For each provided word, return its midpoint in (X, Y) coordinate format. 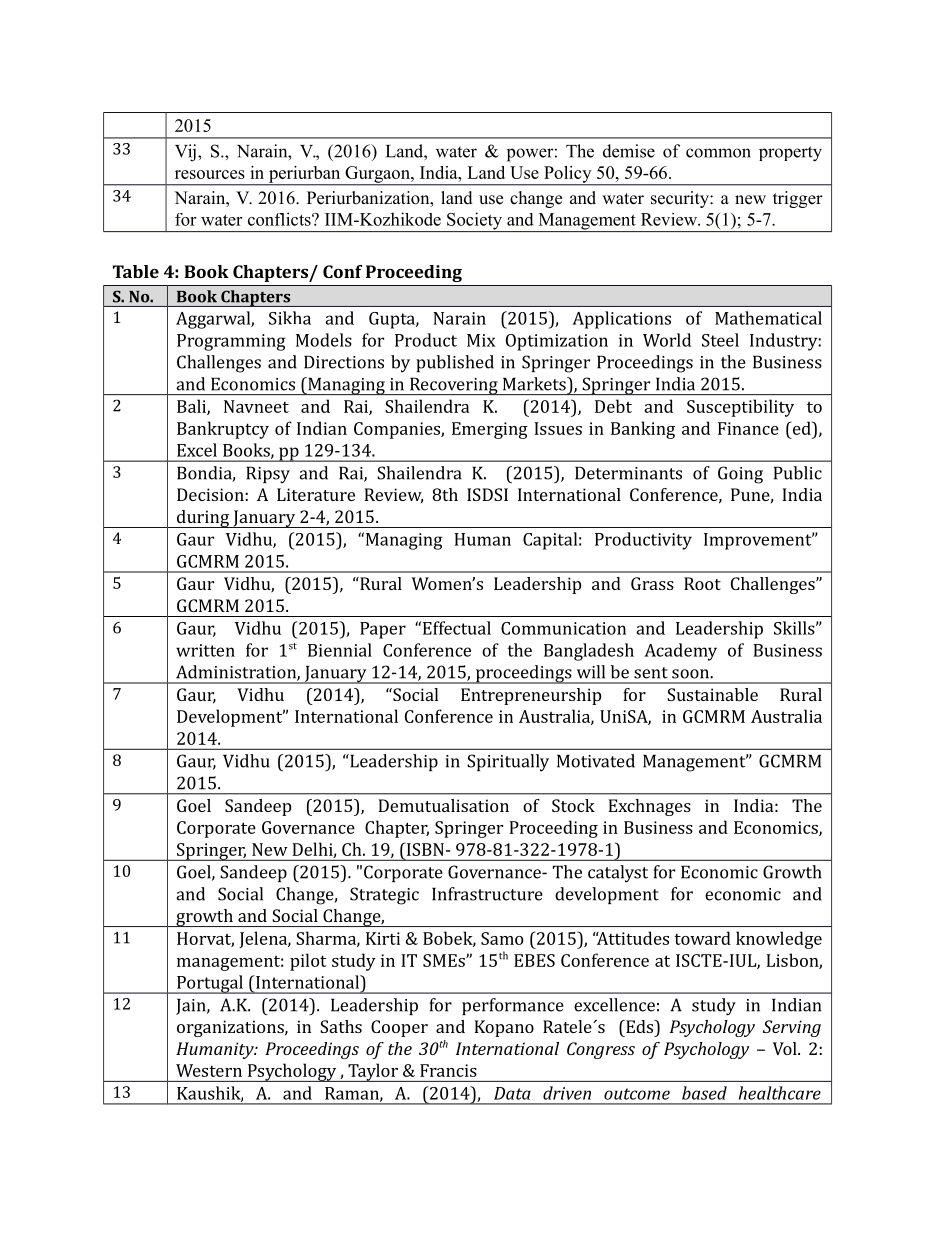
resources (210, 174)
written (205, 650)
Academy (680, 652)
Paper (383, 630)
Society (474, 222)
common (718, 153)
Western (209, 1070)
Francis (448, 1070)
